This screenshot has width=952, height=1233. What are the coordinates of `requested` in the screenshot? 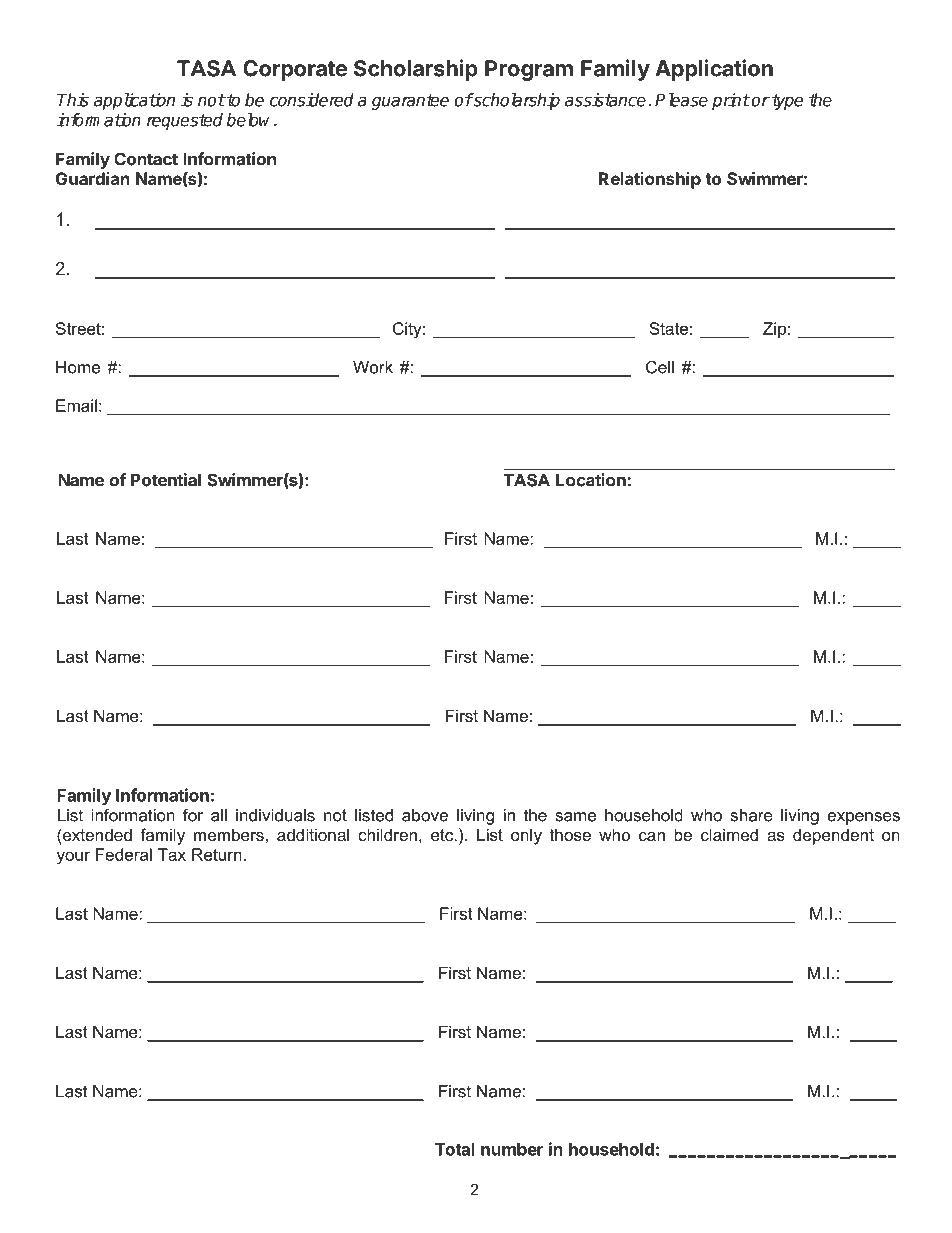 It's located at (185, 121).
